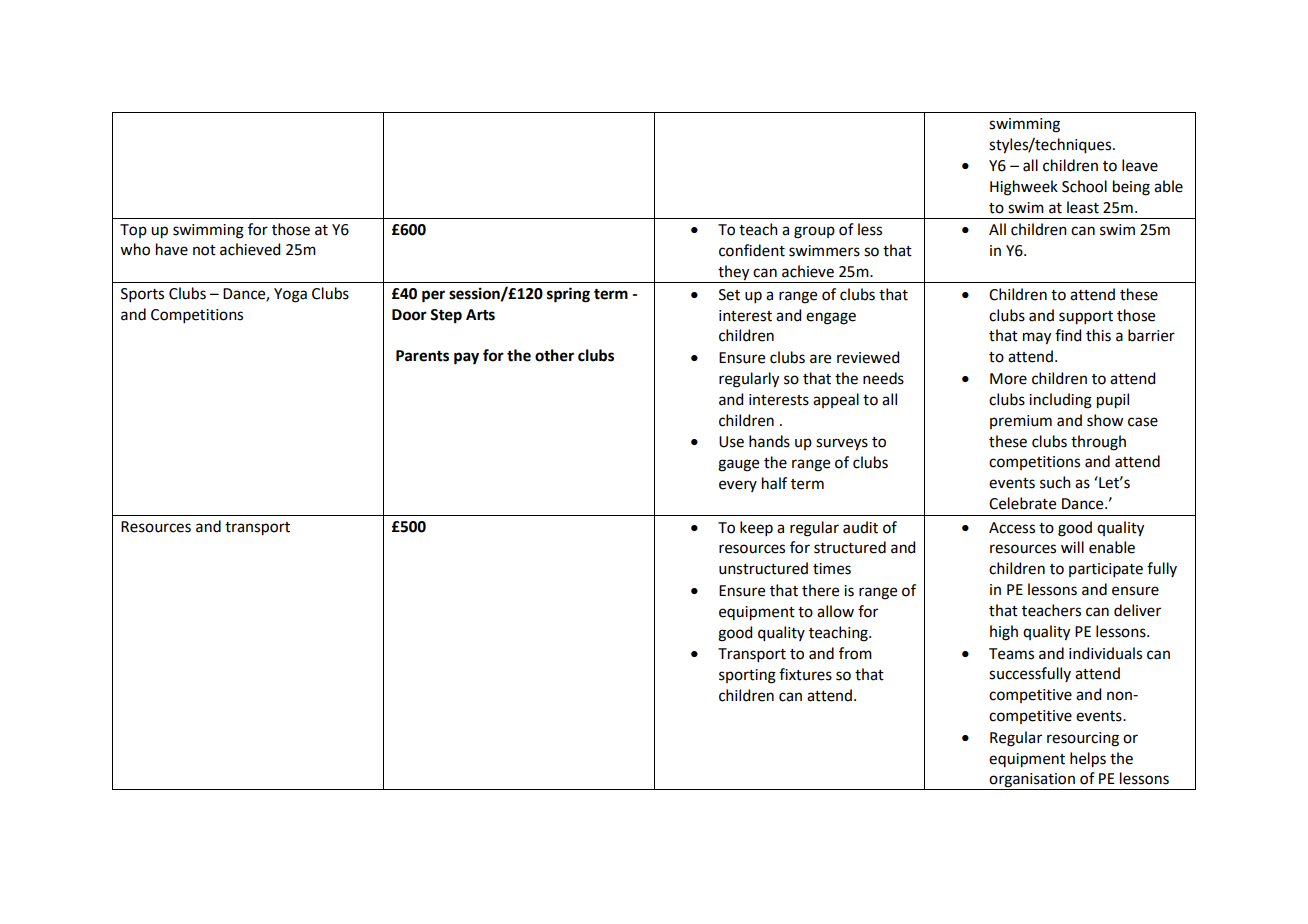 The width and height of the page is (1308, 924). Describe the element at coordinates (747, 676) in the page. I see `sporting` at that location.
